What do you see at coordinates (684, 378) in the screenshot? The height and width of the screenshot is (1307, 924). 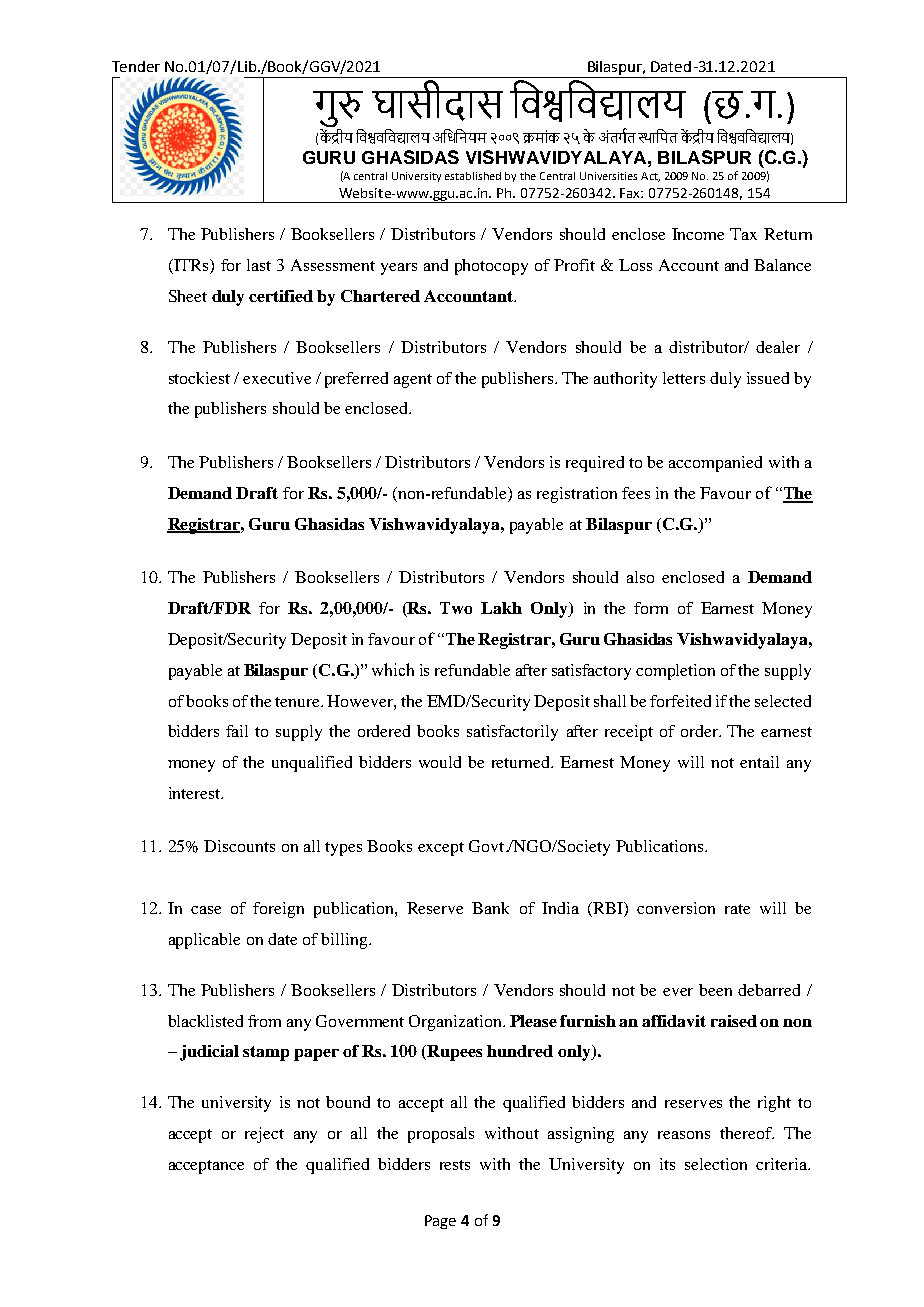 I see `letters` at bounding box center [684, 378].
